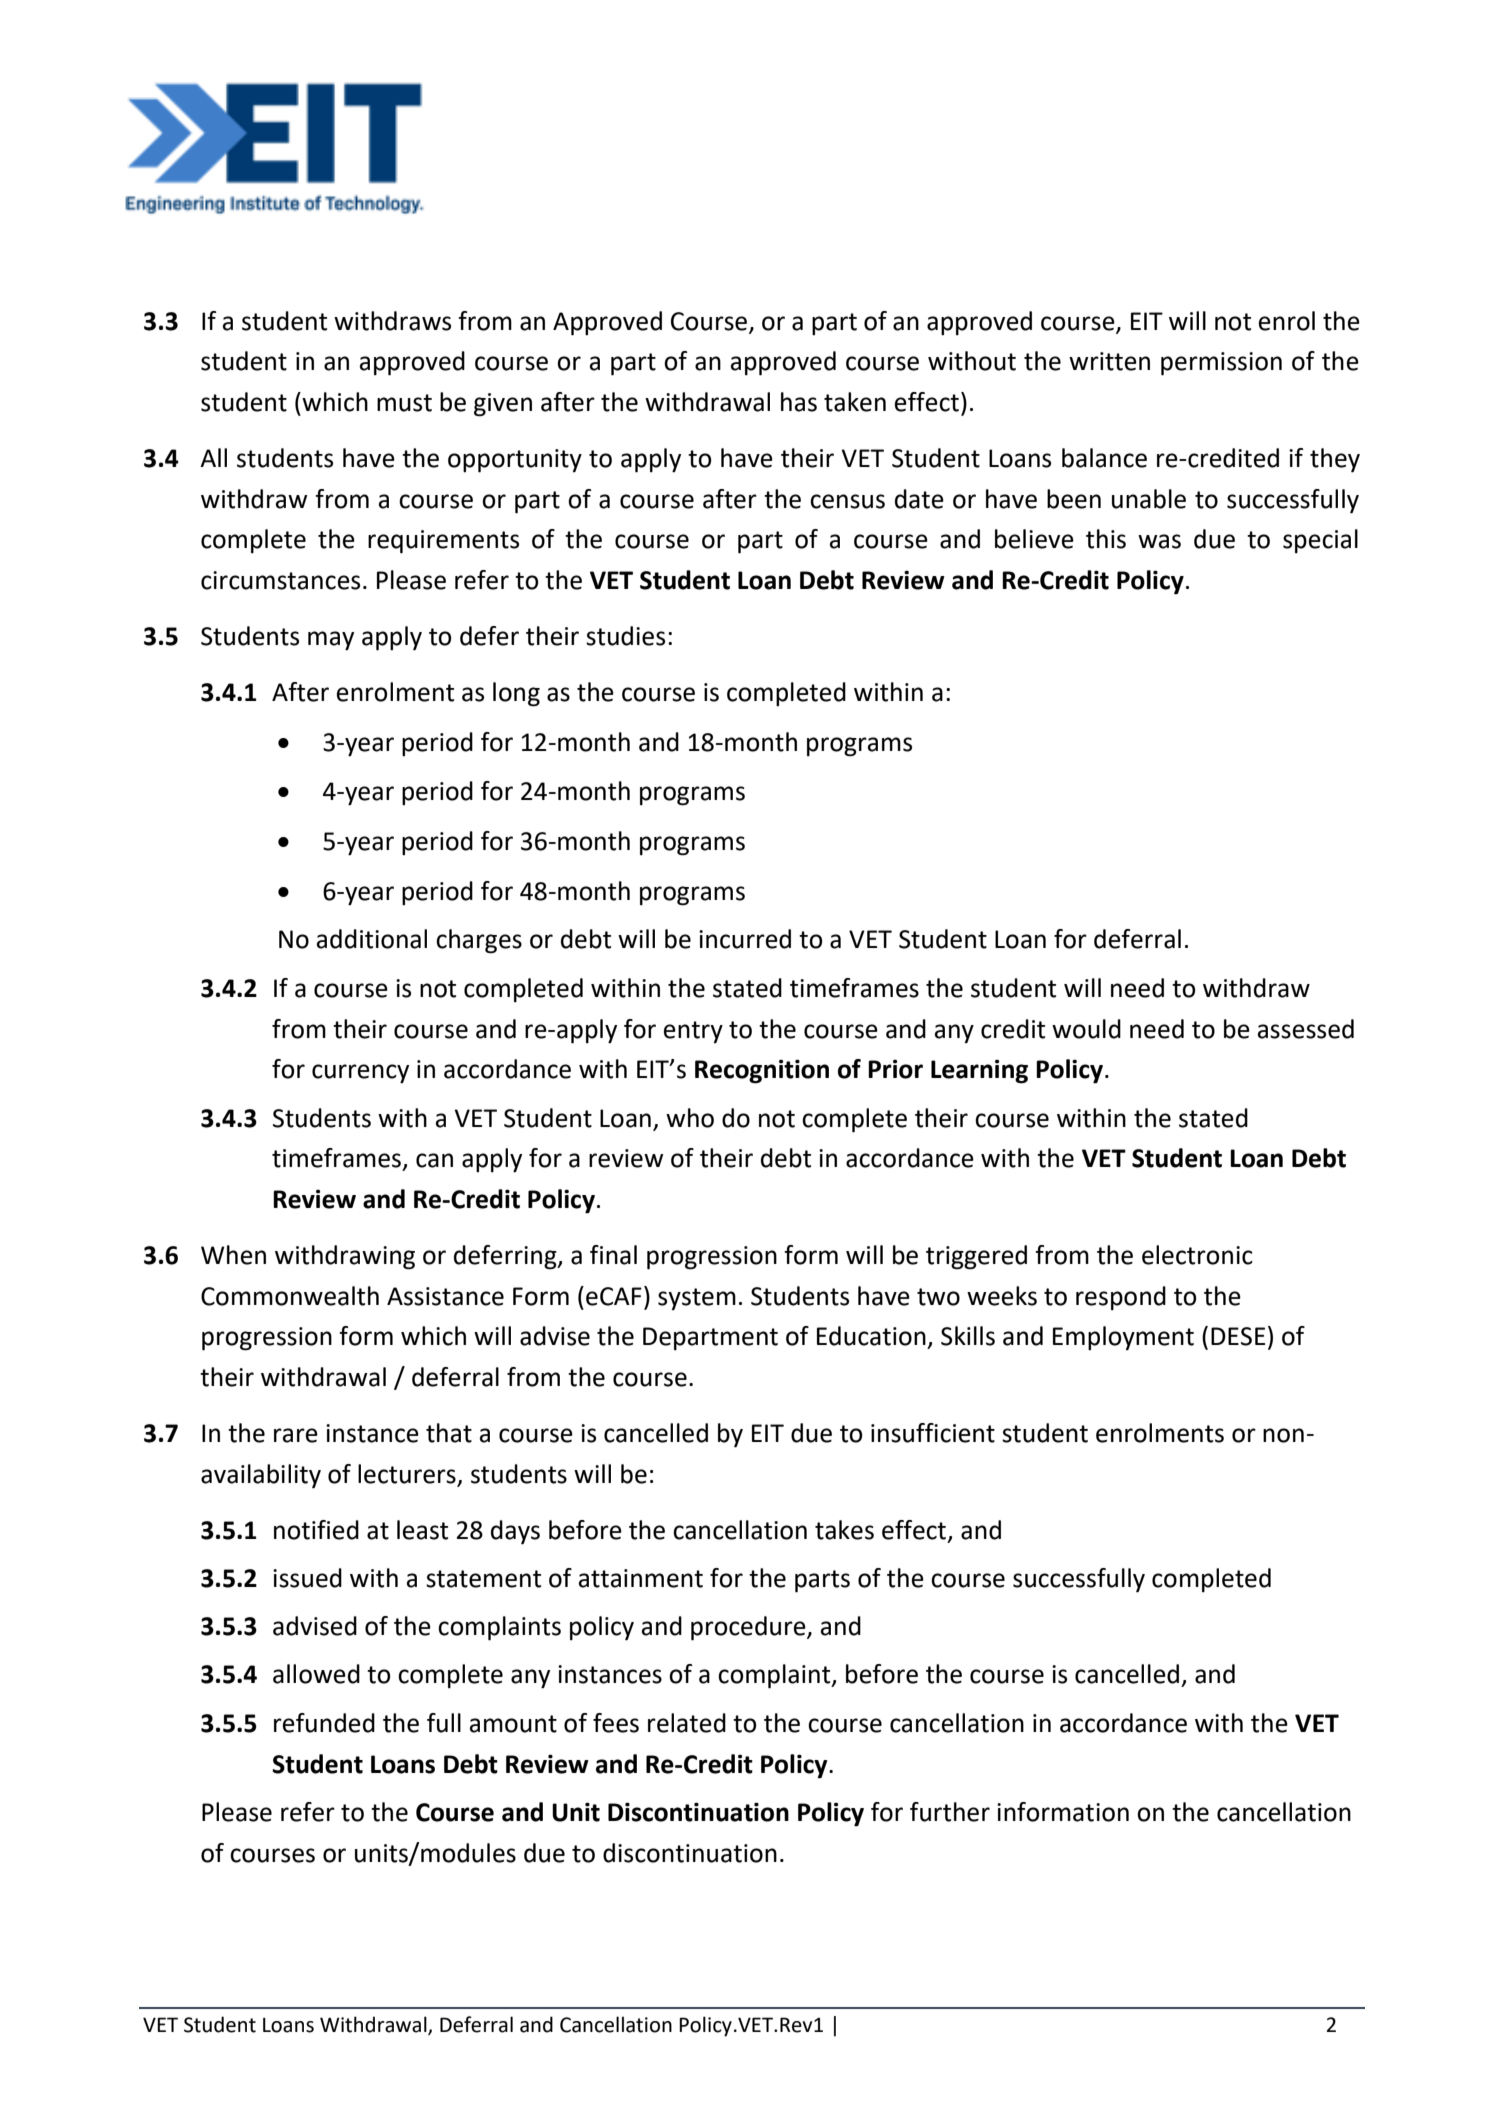 This screenshot has height=2128, width=1504. What do you see at coordinates (324, 1723) in the screenshot?
I see `refunded` at bounding box center [324, 1723].
